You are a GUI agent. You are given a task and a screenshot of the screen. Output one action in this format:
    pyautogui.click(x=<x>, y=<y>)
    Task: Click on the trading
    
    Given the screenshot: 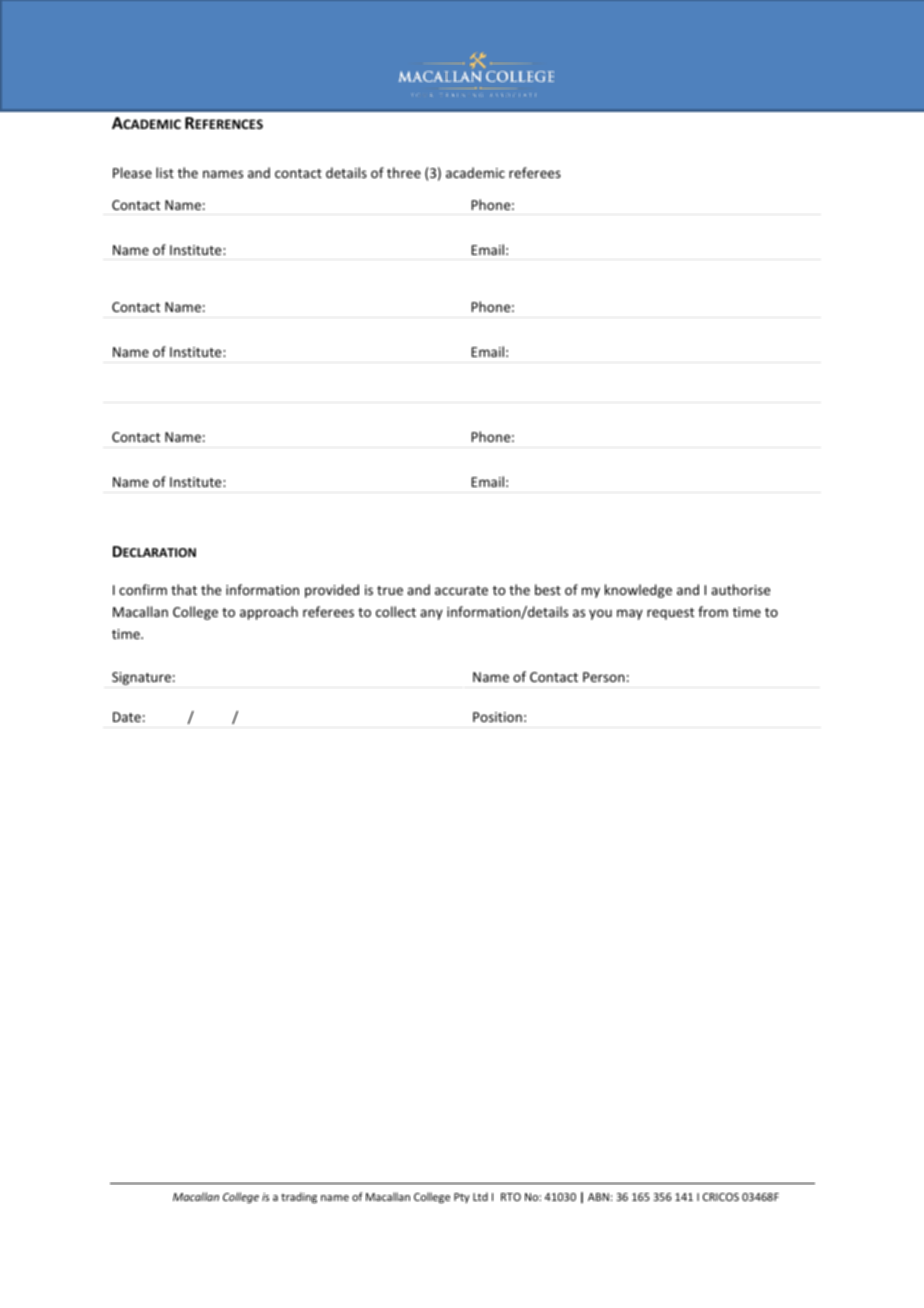 What is the action you would take?
    pyautogui.click(x=299, y=1198)
